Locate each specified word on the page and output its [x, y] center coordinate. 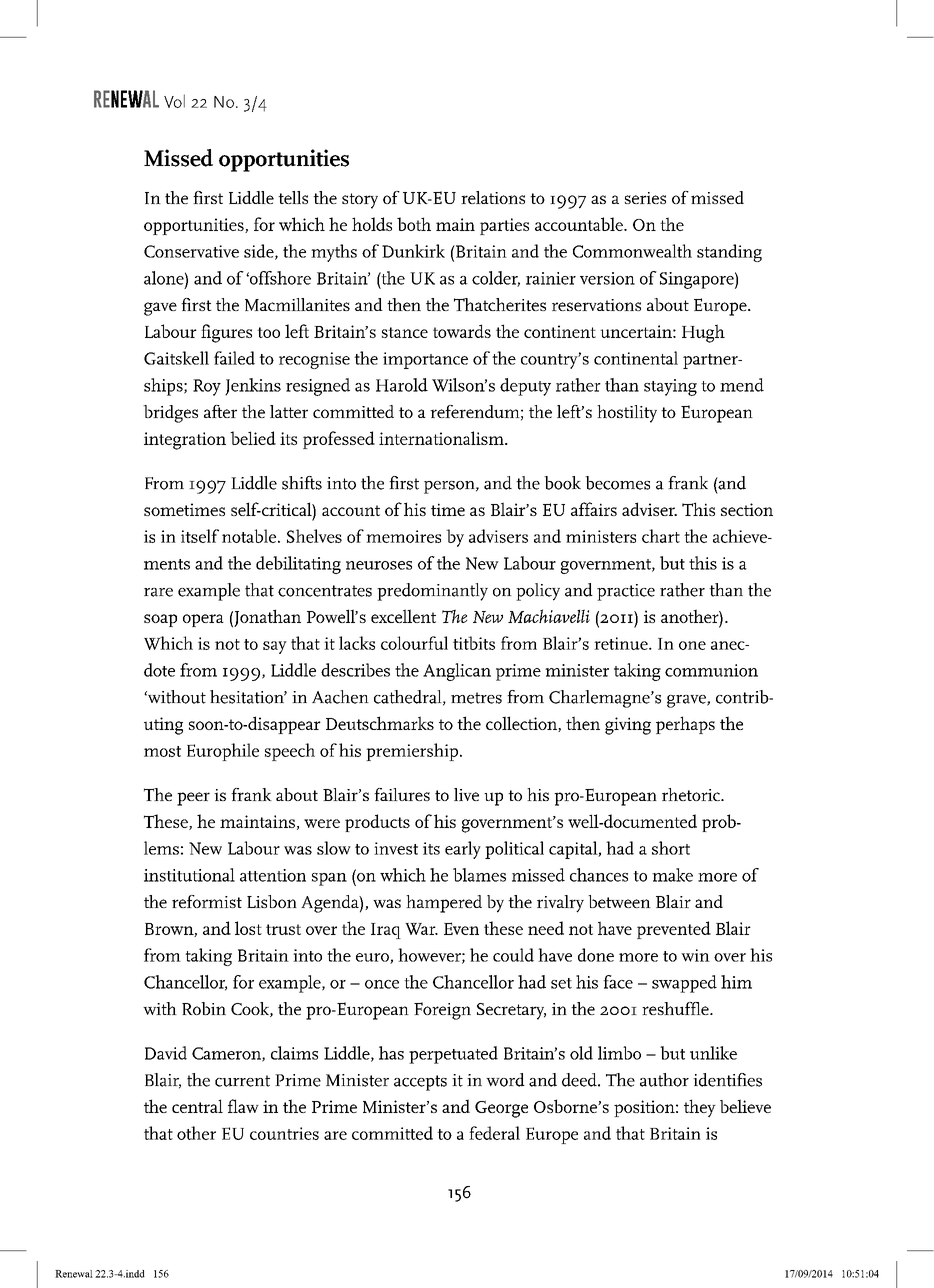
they [700, 1108]
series [645, 198]
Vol [174, 101]
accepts [420, 1083]
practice [626, 592]
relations [493, 197]
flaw [243, 1106]
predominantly [432, 592]
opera [203, 620]
